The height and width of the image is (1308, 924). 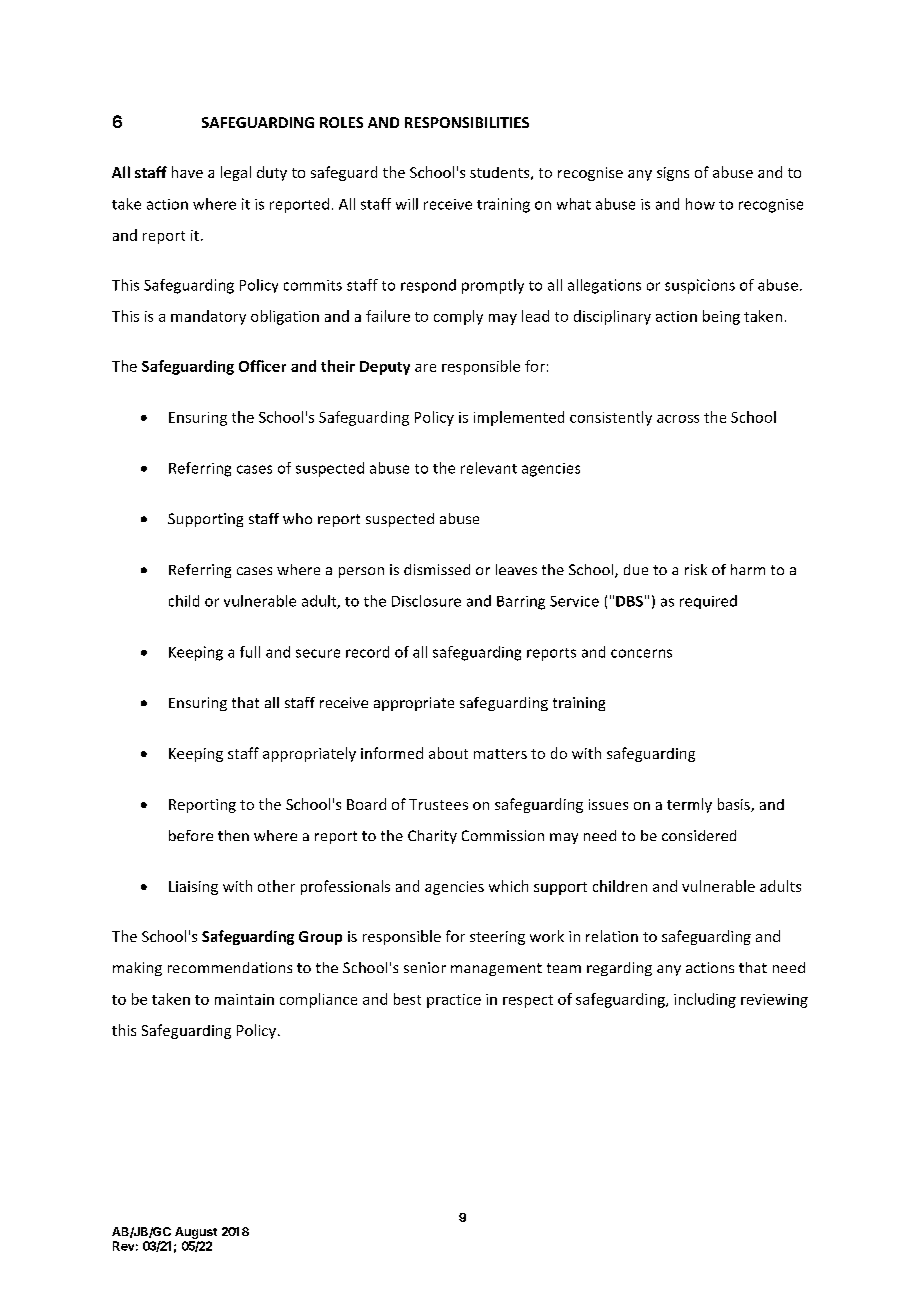 What do you see at coordinates (448, 753) in the image?
I see `about` at bounding box center [448, 753].
